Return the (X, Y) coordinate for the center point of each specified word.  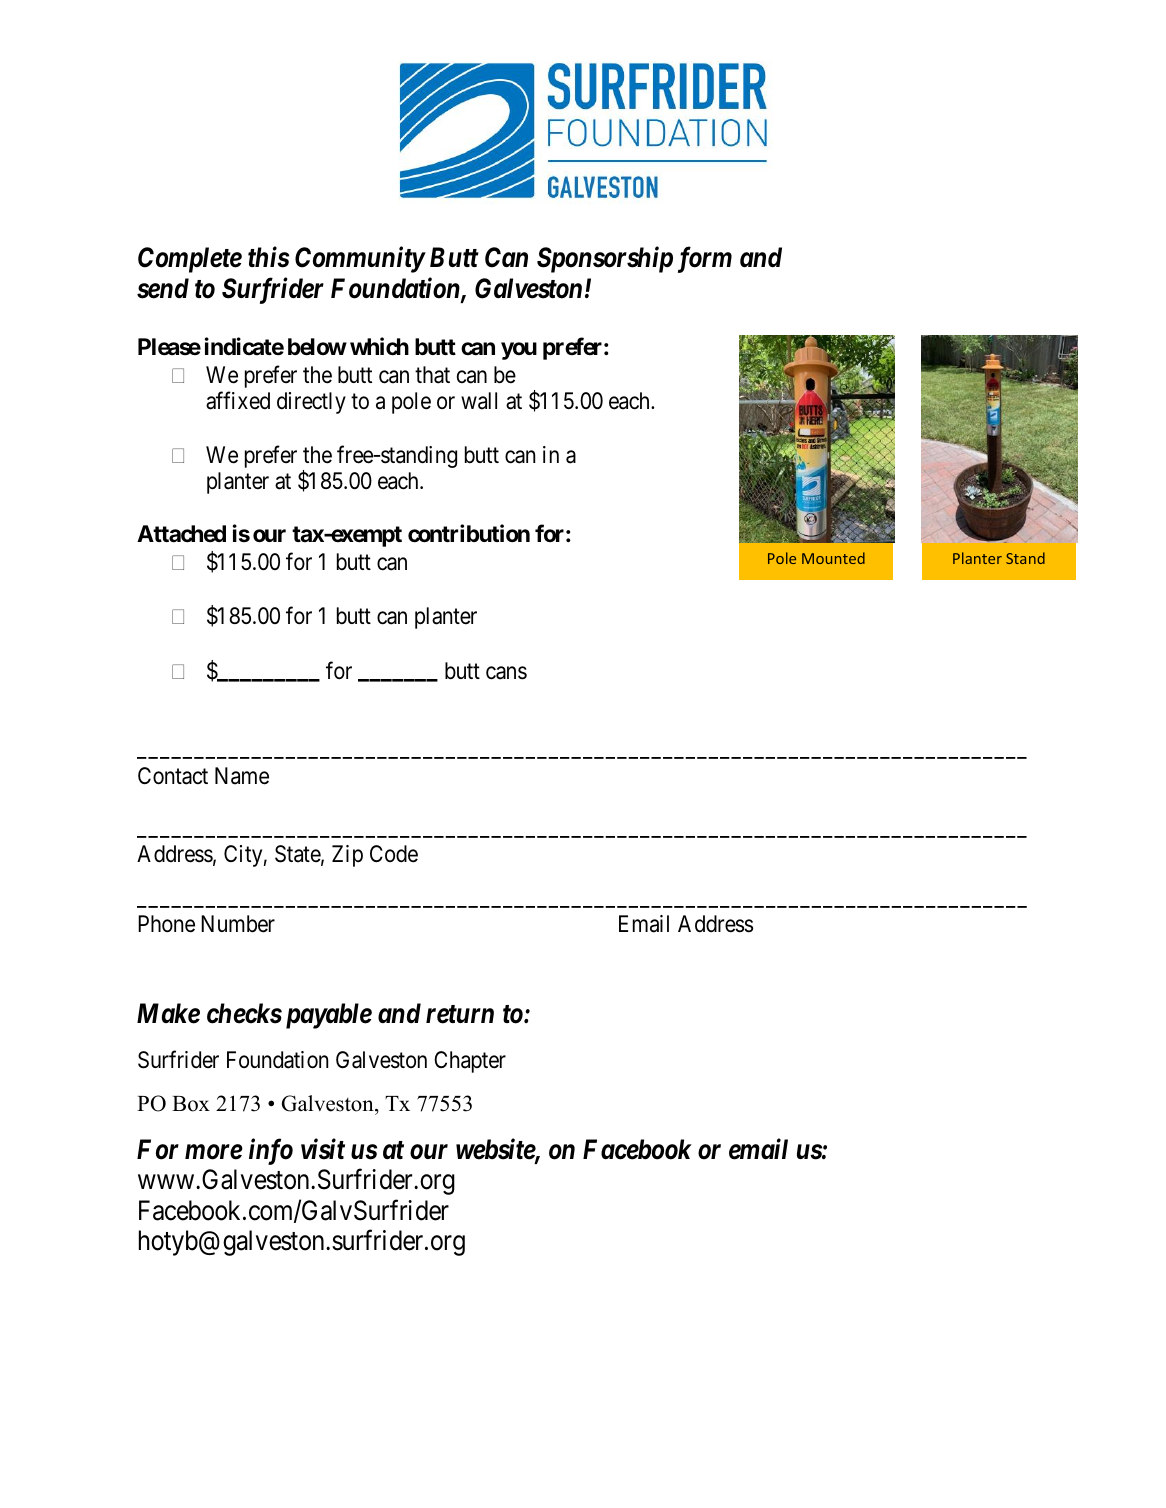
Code (394, 854)
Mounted (833, 558)
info (271, 1152)
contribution (469, 534)
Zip (347, 856)
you (519, 351)
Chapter (470, 1062)
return (460, 1015)
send (163, 288)
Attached (181, 534)
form (705, 260)
